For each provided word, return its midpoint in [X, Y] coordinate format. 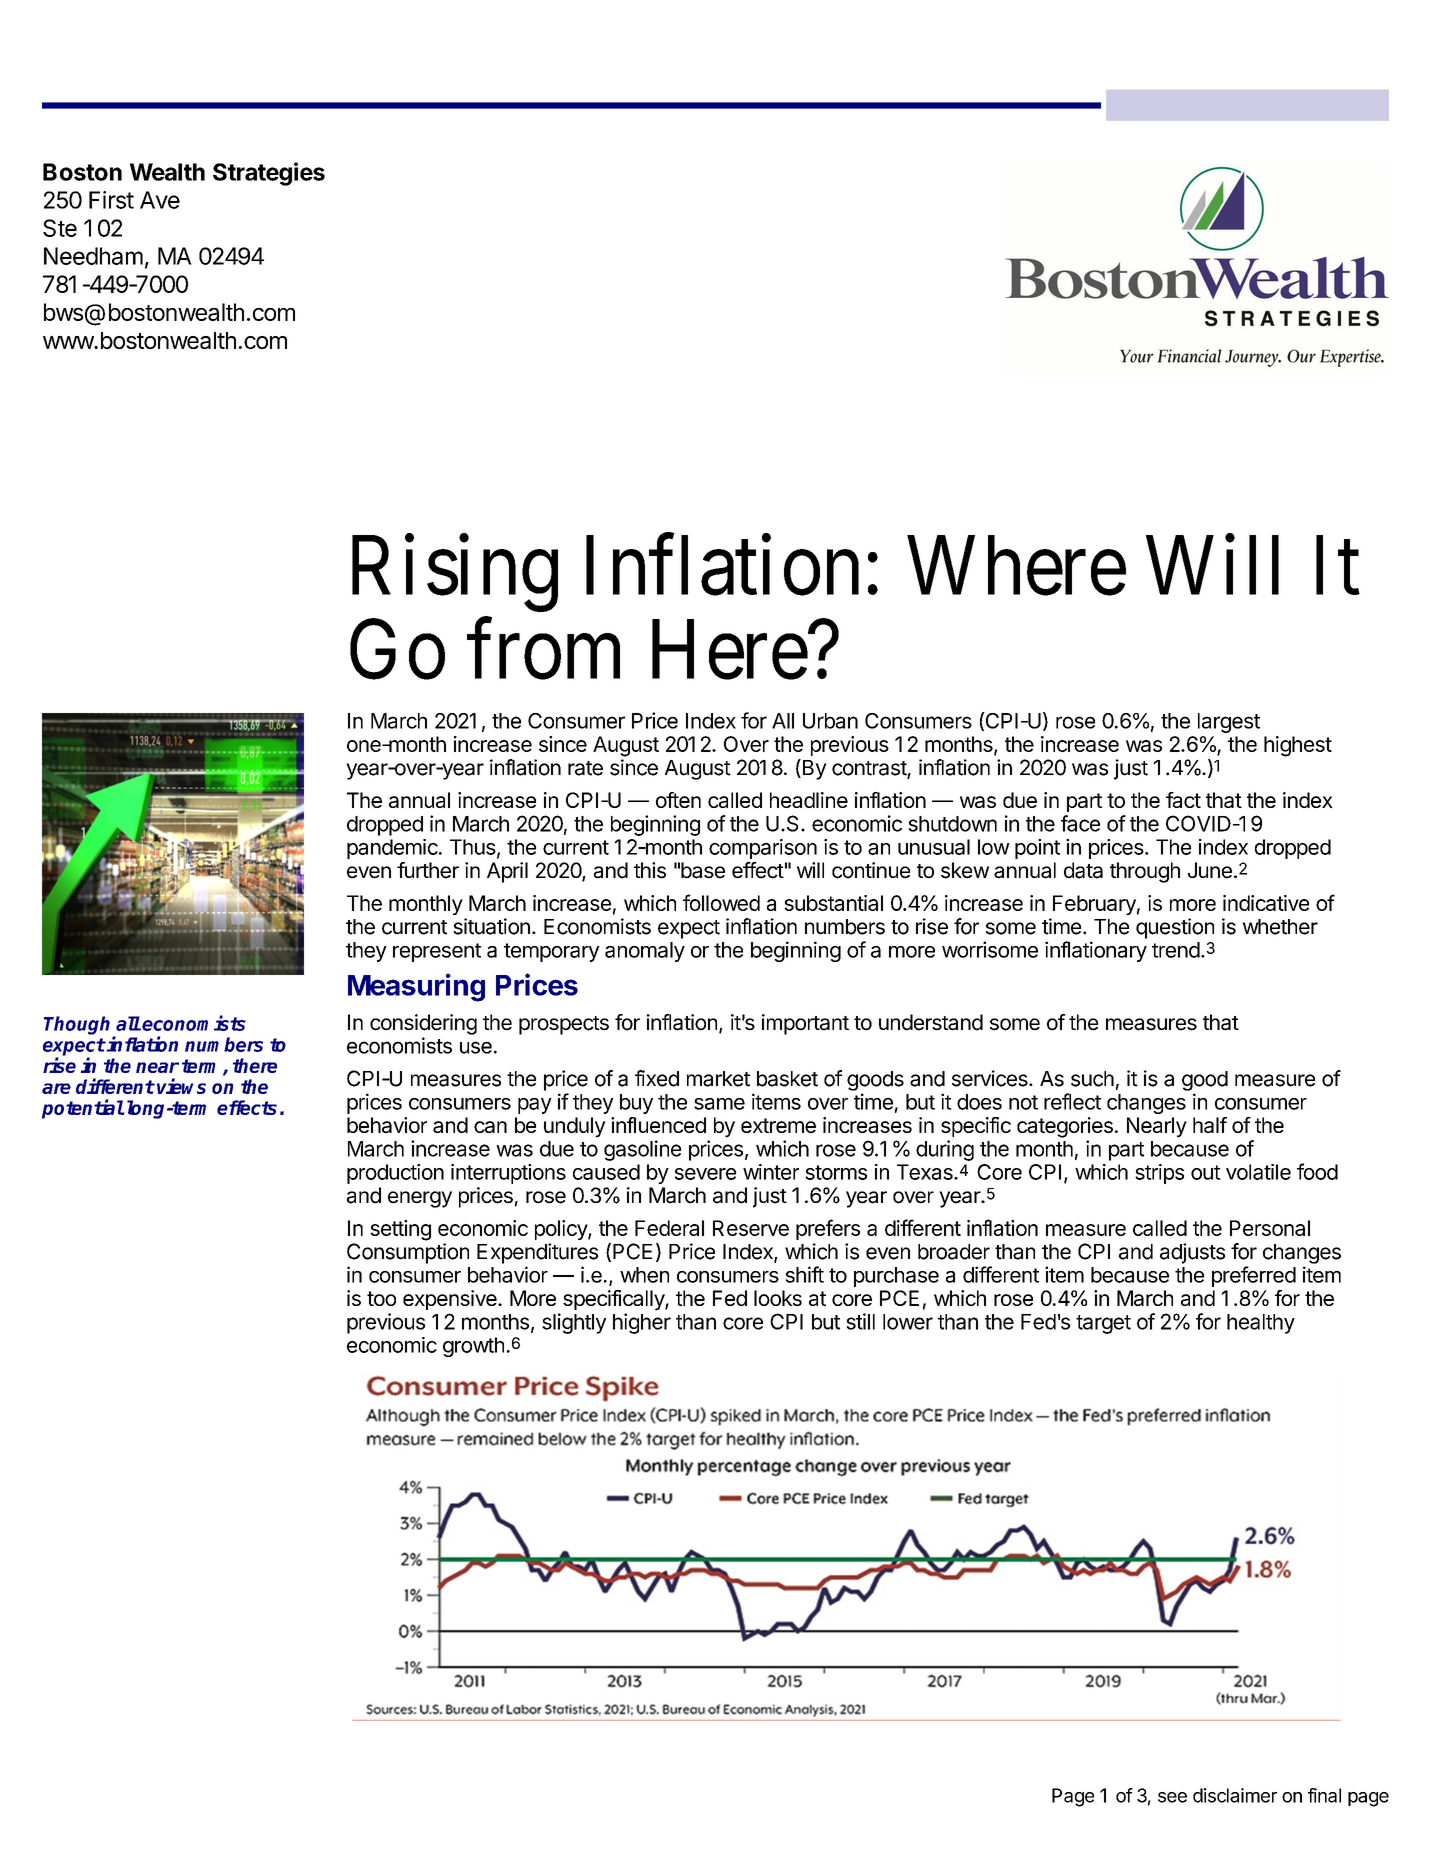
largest [1229, 723]
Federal [669, 1228]
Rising [455, 574]
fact [1183, 800]
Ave [160, 200]
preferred [1254, 1276]
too [381, 1298]
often [678, 800]
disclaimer [1235, 1795]
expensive [451, 1300]
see [1172, 1797]
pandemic [392, 849]
